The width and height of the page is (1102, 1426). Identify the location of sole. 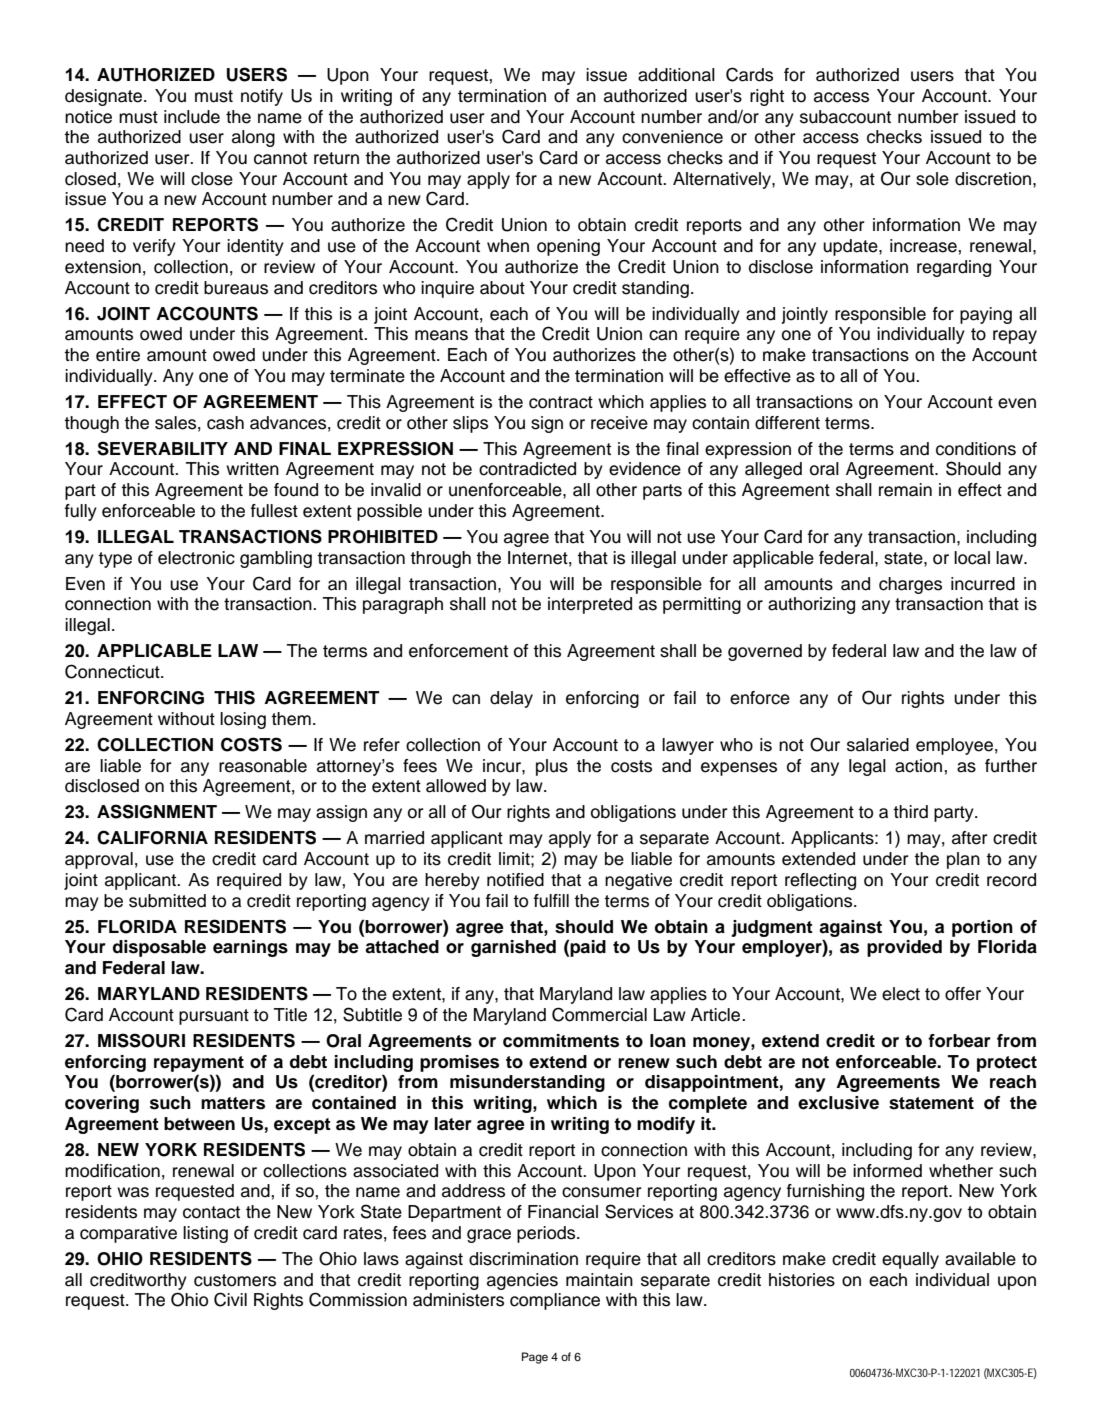
(932, 179).
